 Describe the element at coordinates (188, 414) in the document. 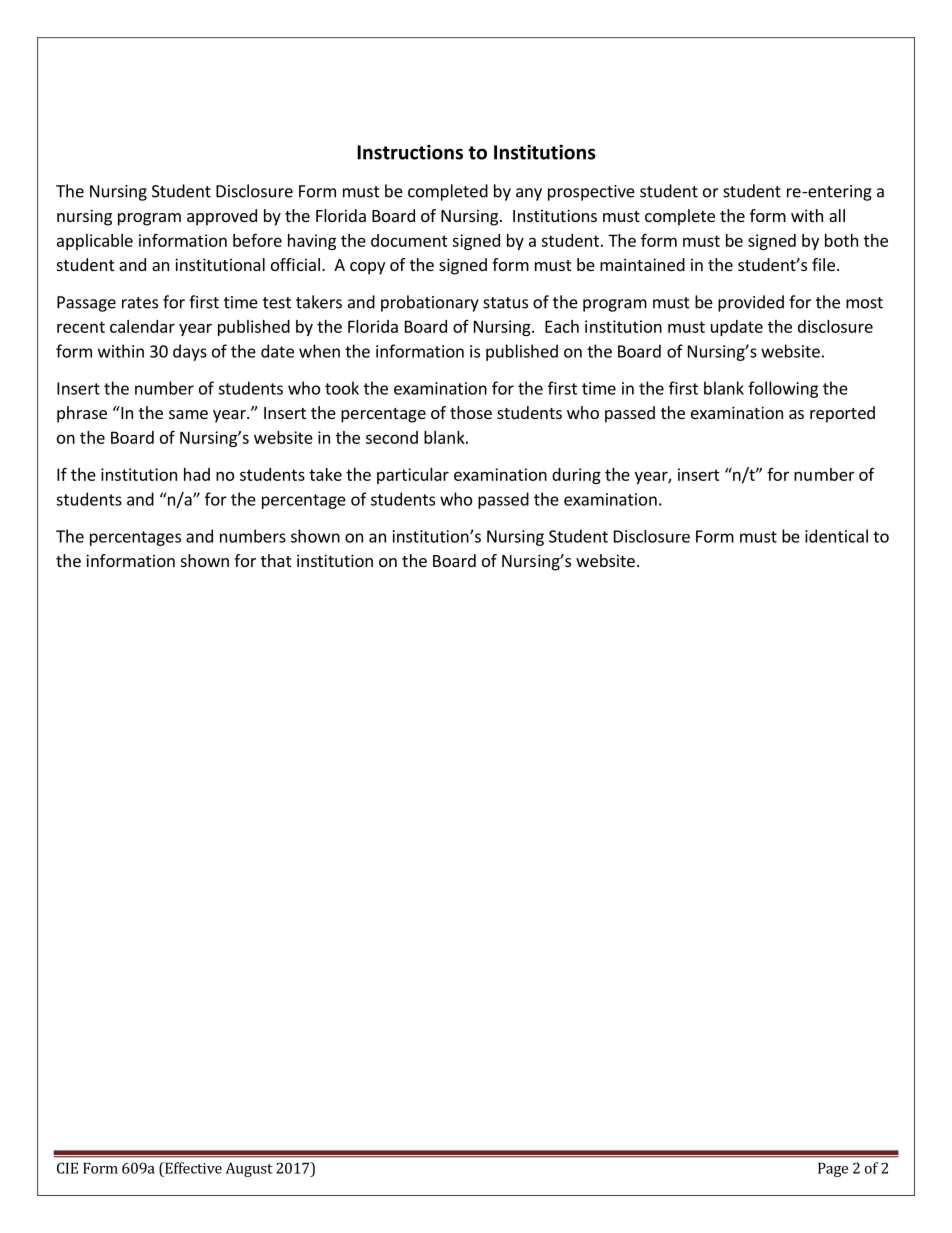

I see `same` at that location.
